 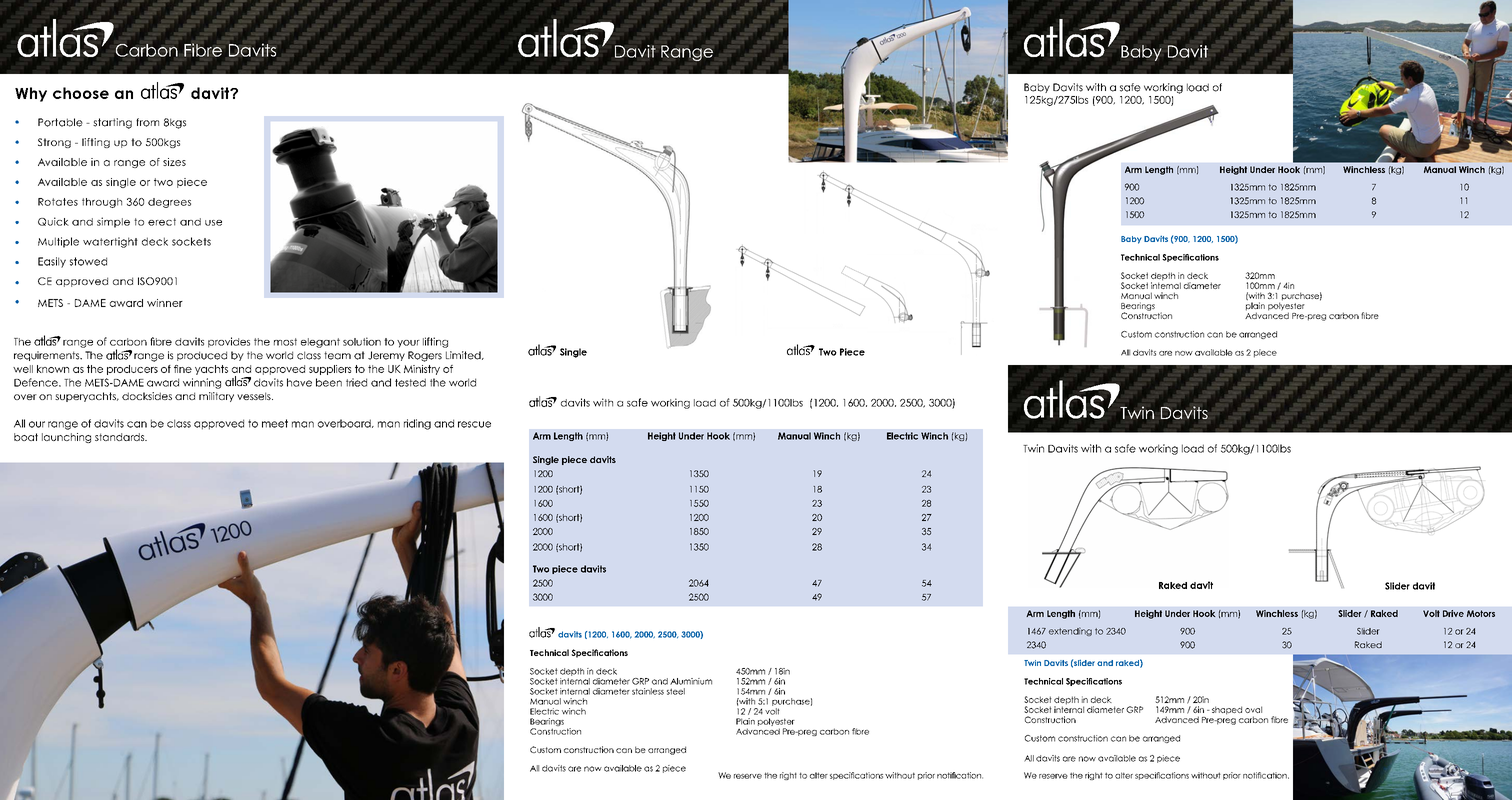 I want to click on rescue, so click(x=474, y=424).
